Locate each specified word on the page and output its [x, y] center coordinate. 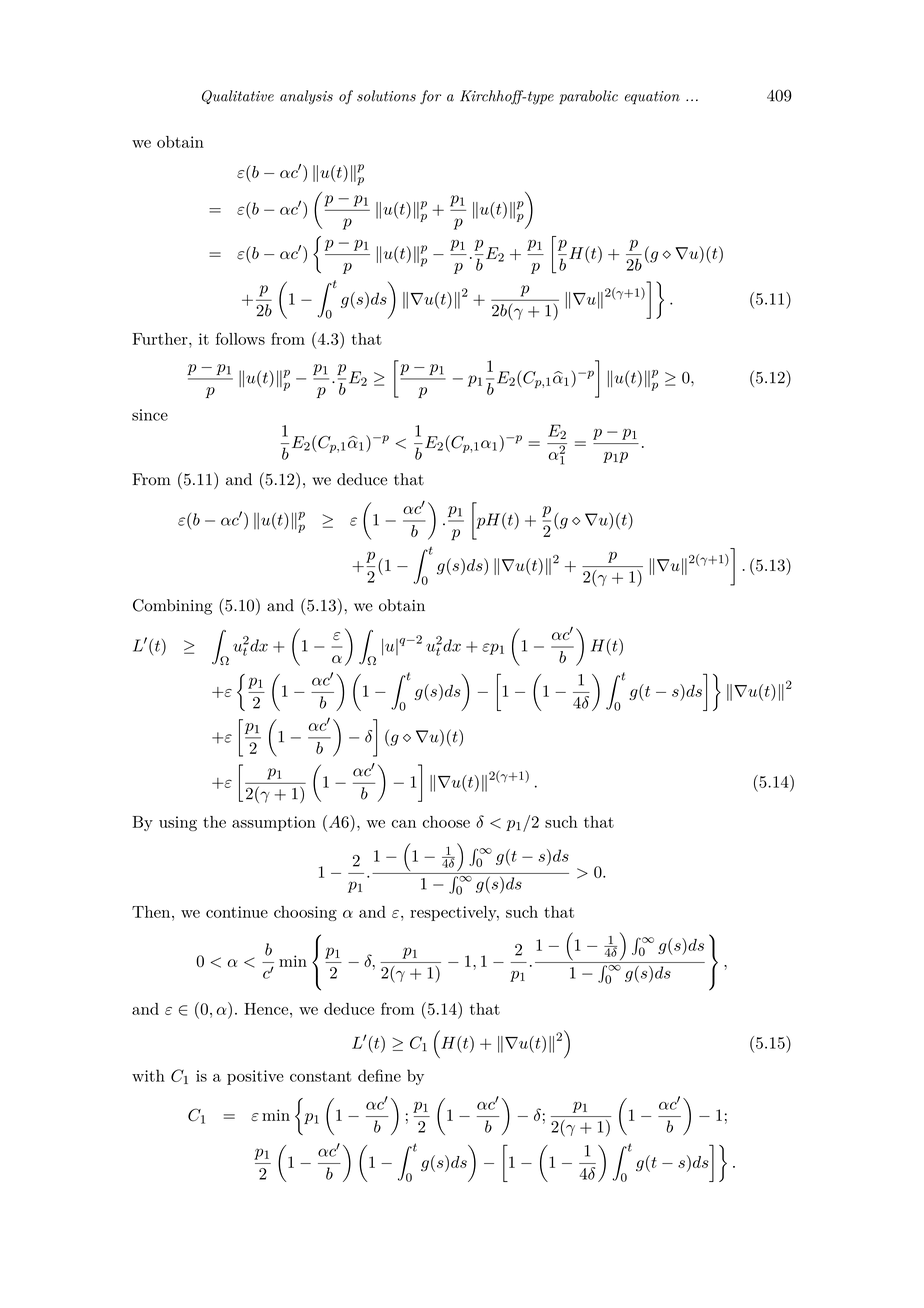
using [178, 823]
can [404, 824]
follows [240, 338]
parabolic [588, 97]
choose [446, 822]
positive [255, 1077]
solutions [386, 96]
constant [321, 1076]
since [150, 415]
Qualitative [238, 97]
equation [652, 98]
